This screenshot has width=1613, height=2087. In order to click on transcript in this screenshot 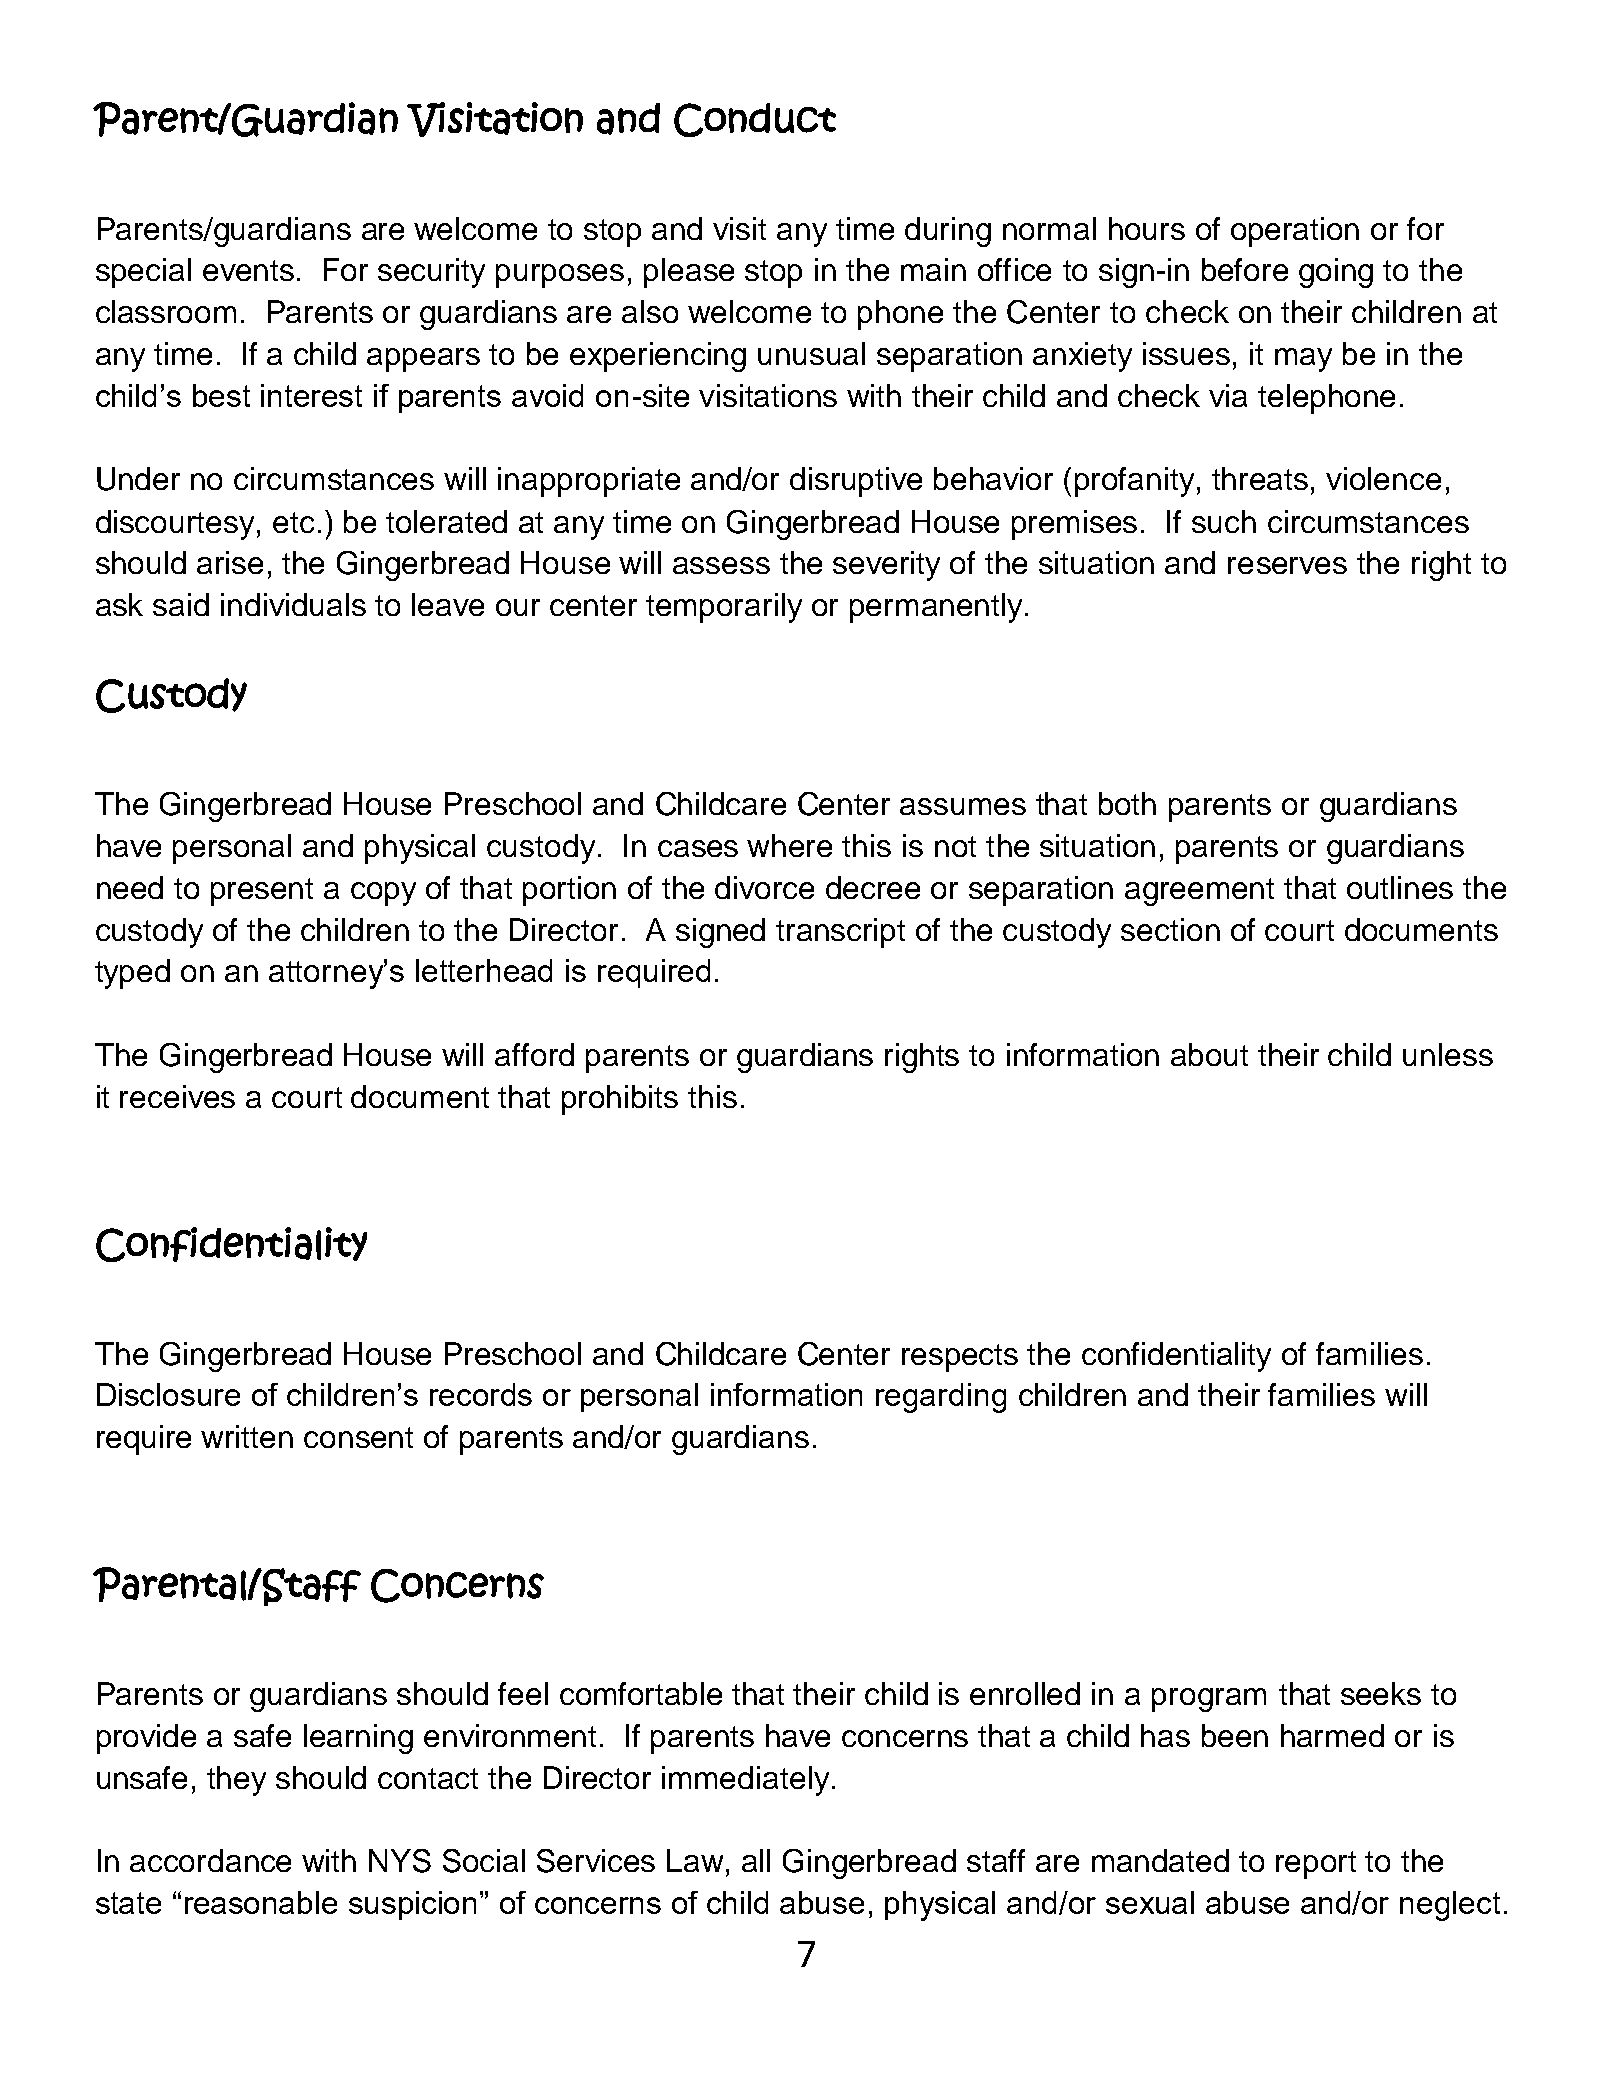, I will do `click(840, 933)`.
